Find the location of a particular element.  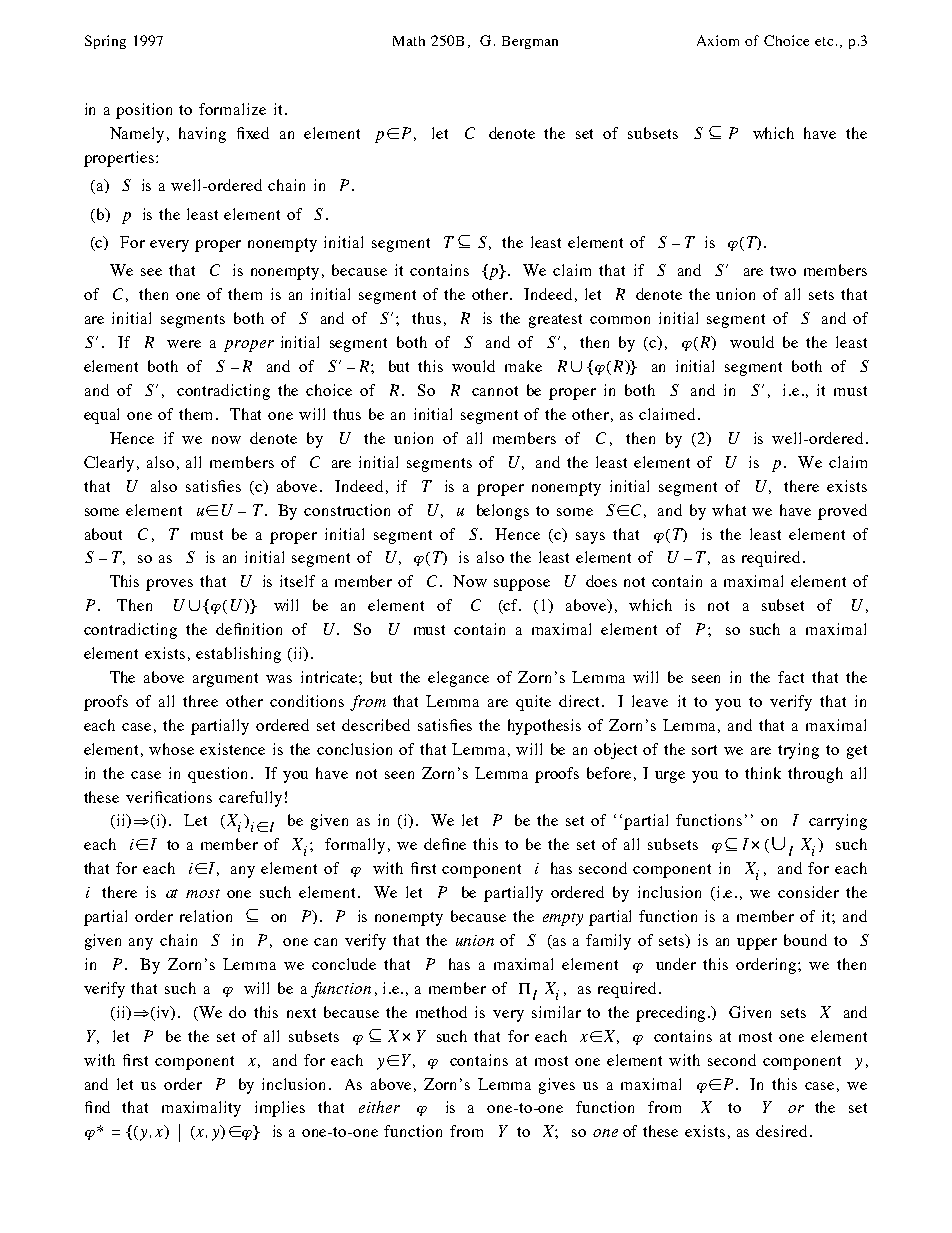

gives is located at coordinates (557, 1086).
